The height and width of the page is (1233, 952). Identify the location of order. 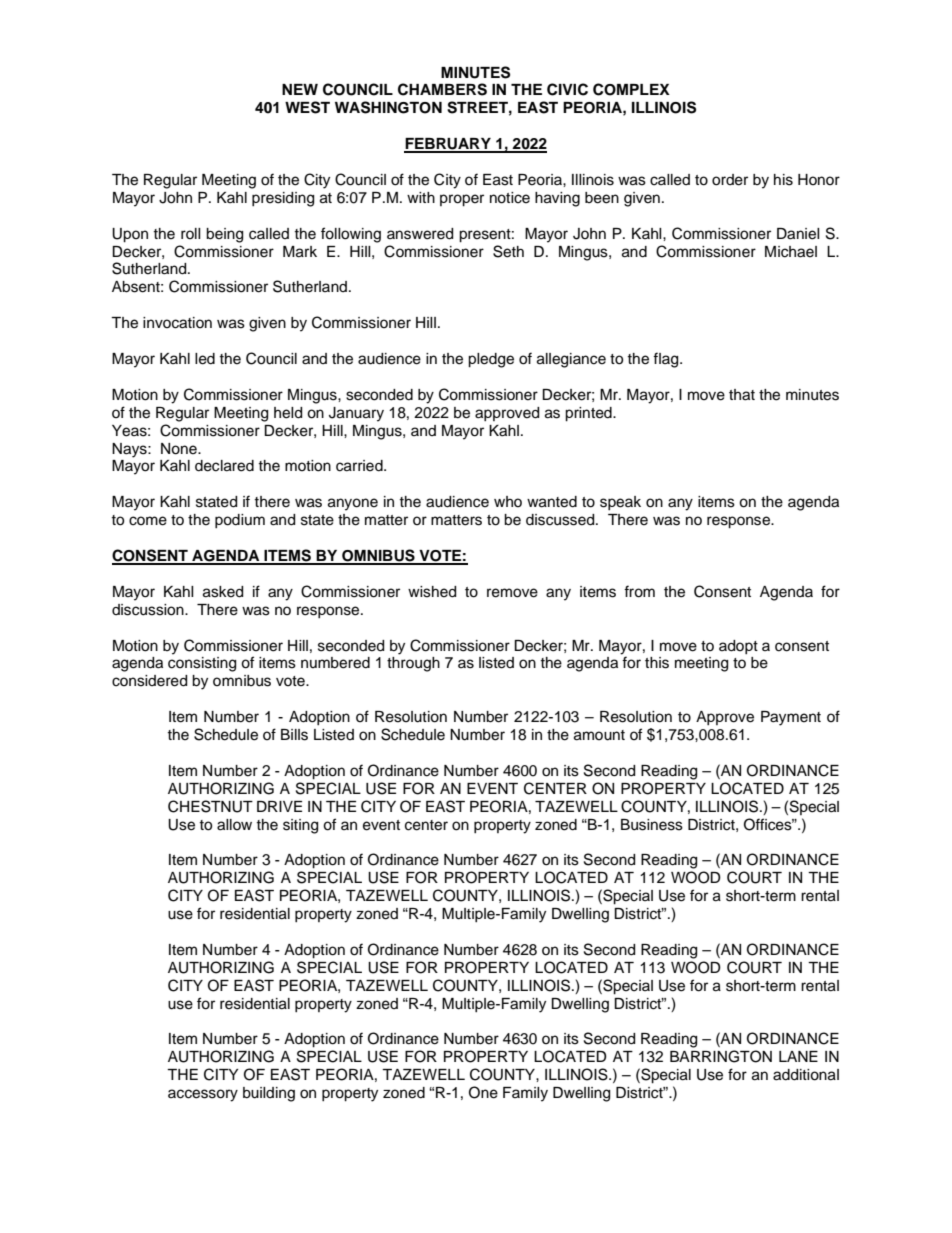
(730, 180).
